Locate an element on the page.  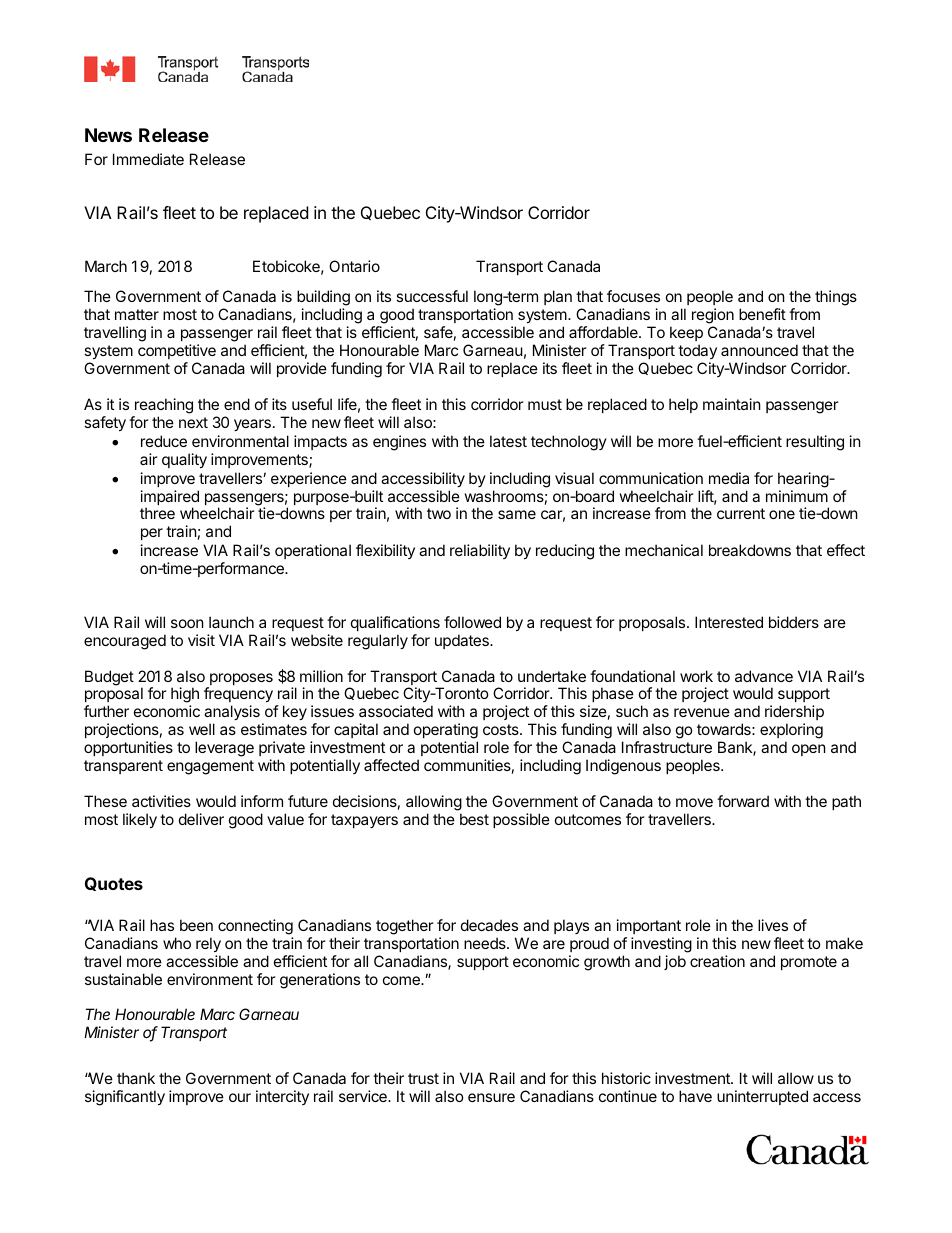
Ontario is located at coordinates (354, 266).
